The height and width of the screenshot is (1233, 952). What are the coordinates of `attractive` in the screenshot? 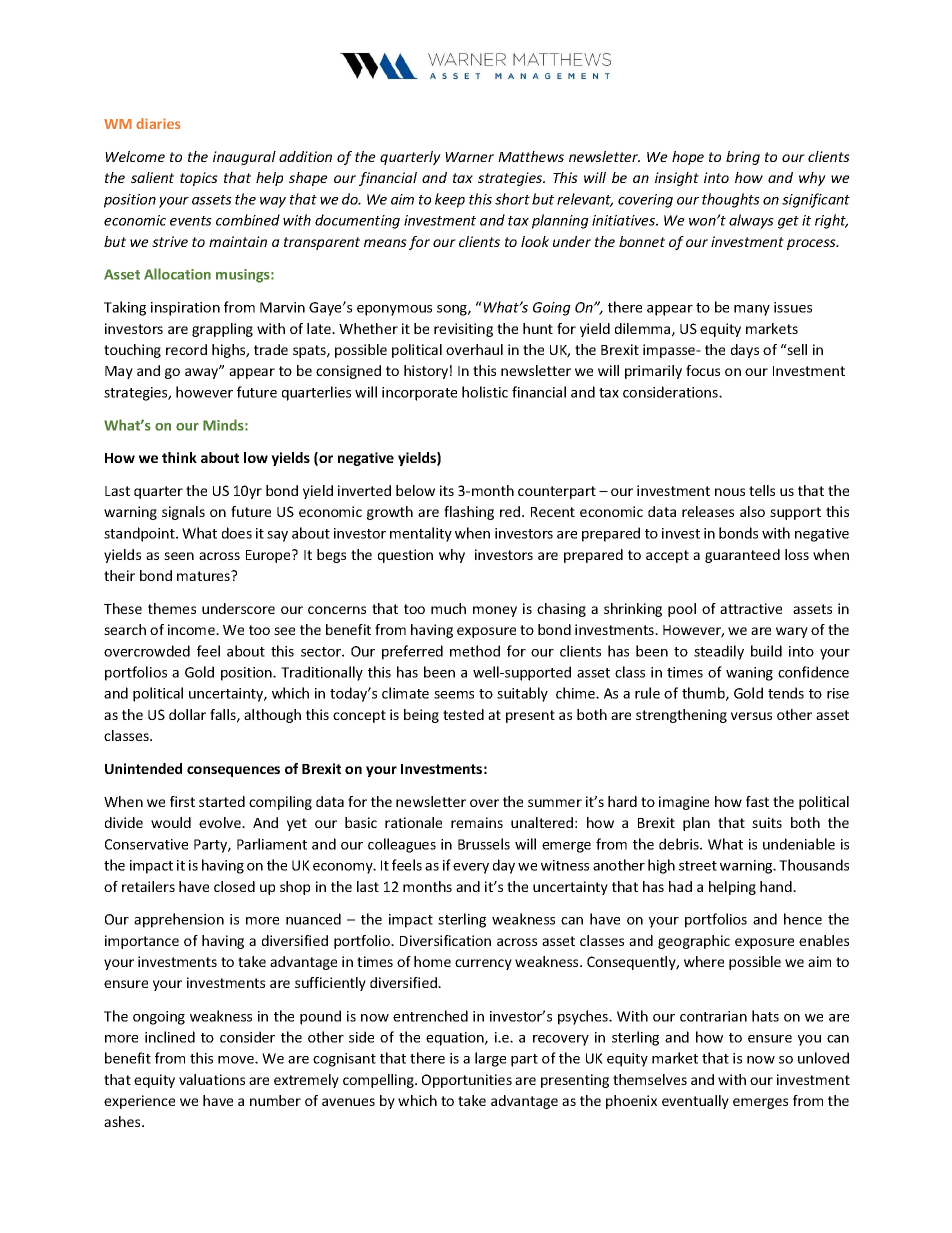 It's located at (751, 608).
